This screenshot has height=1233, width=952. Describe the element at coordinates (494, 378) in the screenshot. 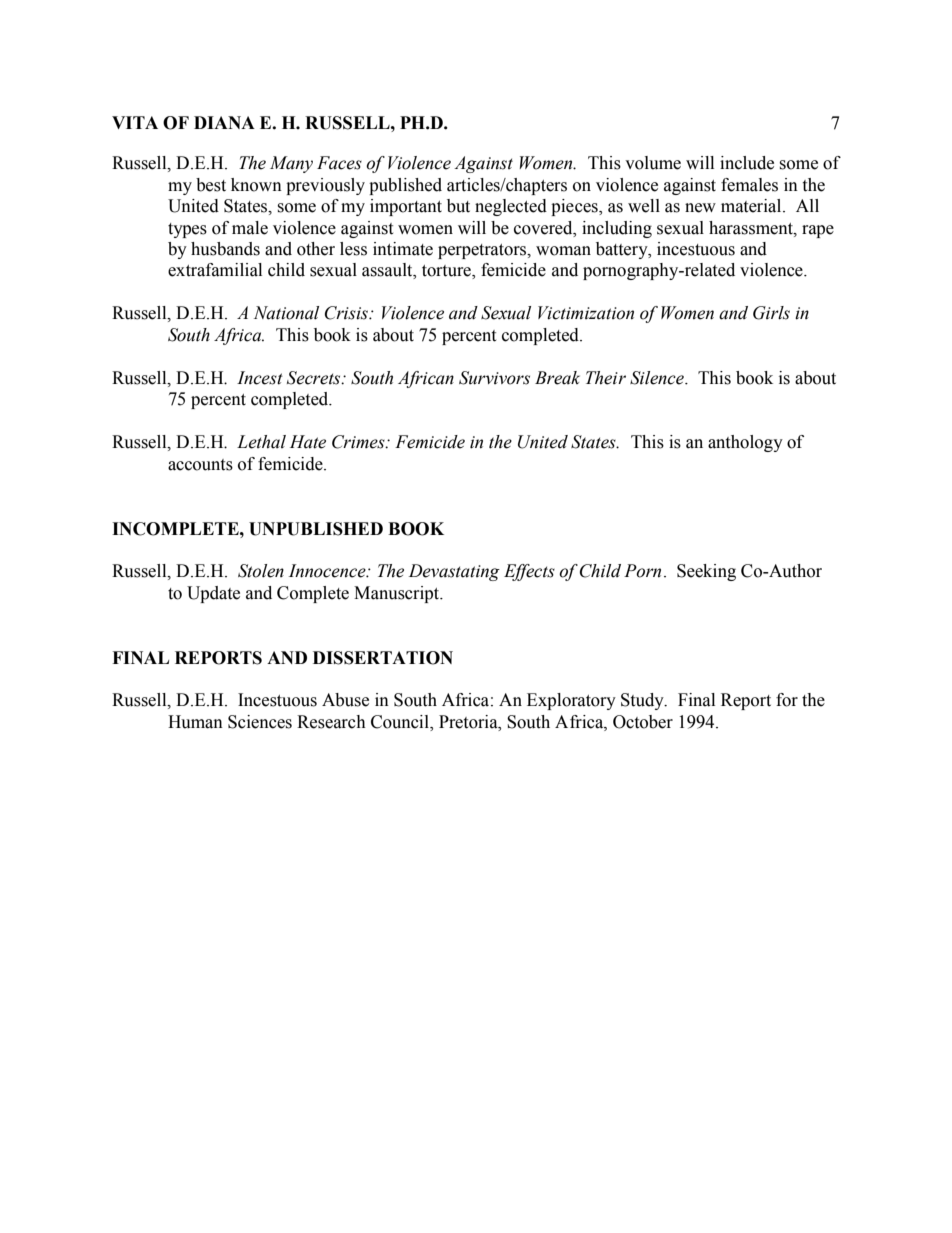

I see `Survivors` at that location.
